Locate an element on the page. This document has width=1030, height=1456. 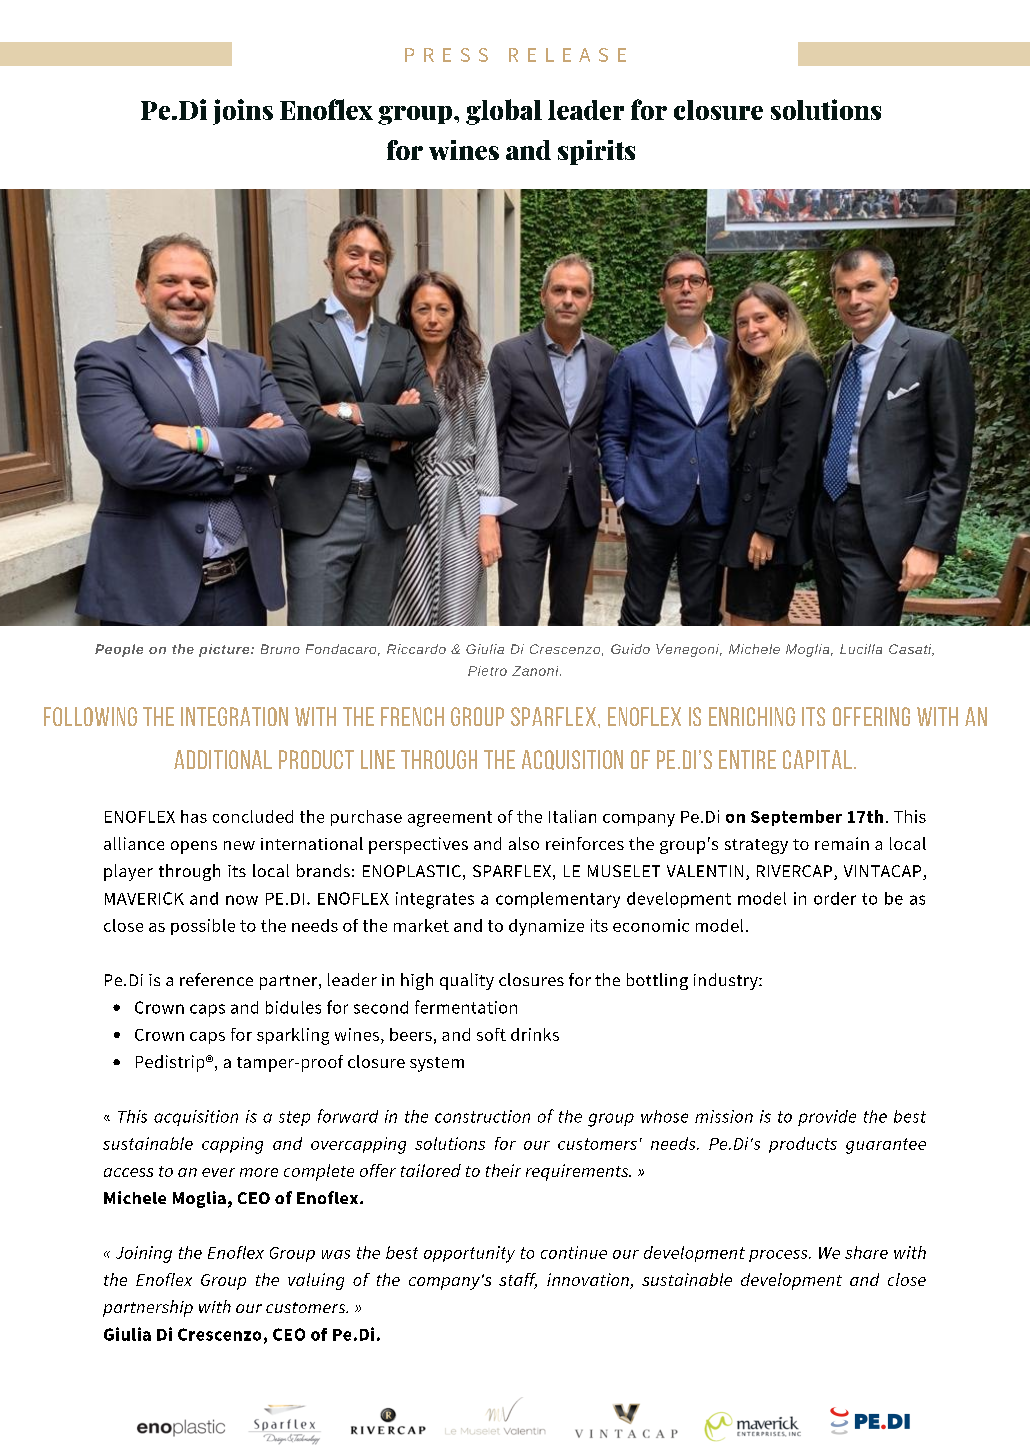
opportunity is located at coordinates (469, 1254).
